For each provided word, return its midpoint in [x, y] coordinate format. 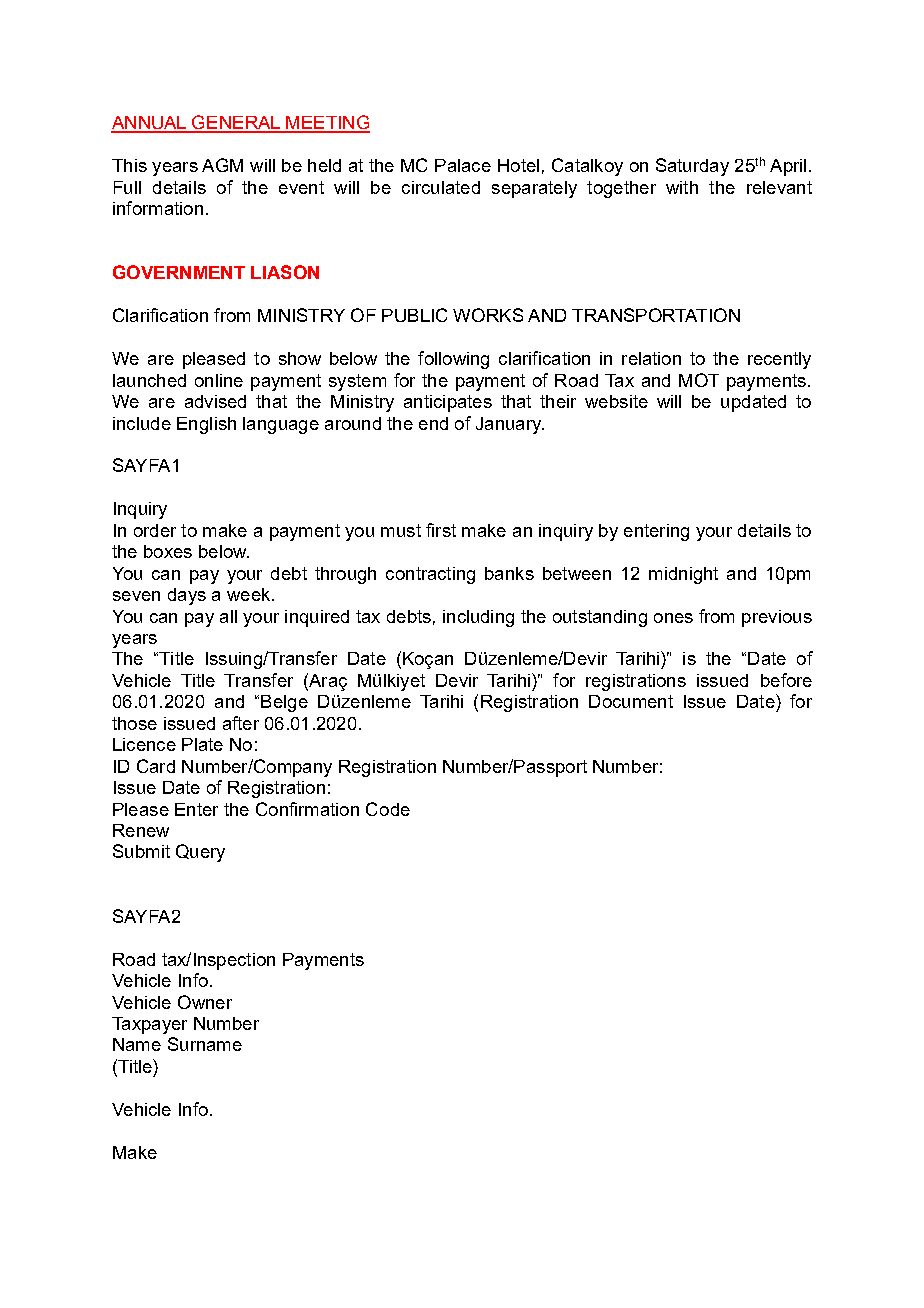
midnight [683, 575]
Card [156, 766]
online [219, 380]
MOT [699, 380]
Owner [205, 1002]
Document [631, 701]
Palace [463, 165]
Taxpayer [149, 1025]
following [453, 360]
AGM [222, 165]
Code [388, 809]
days [187, 596]
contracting [430, 575]
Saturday [692, 167]
